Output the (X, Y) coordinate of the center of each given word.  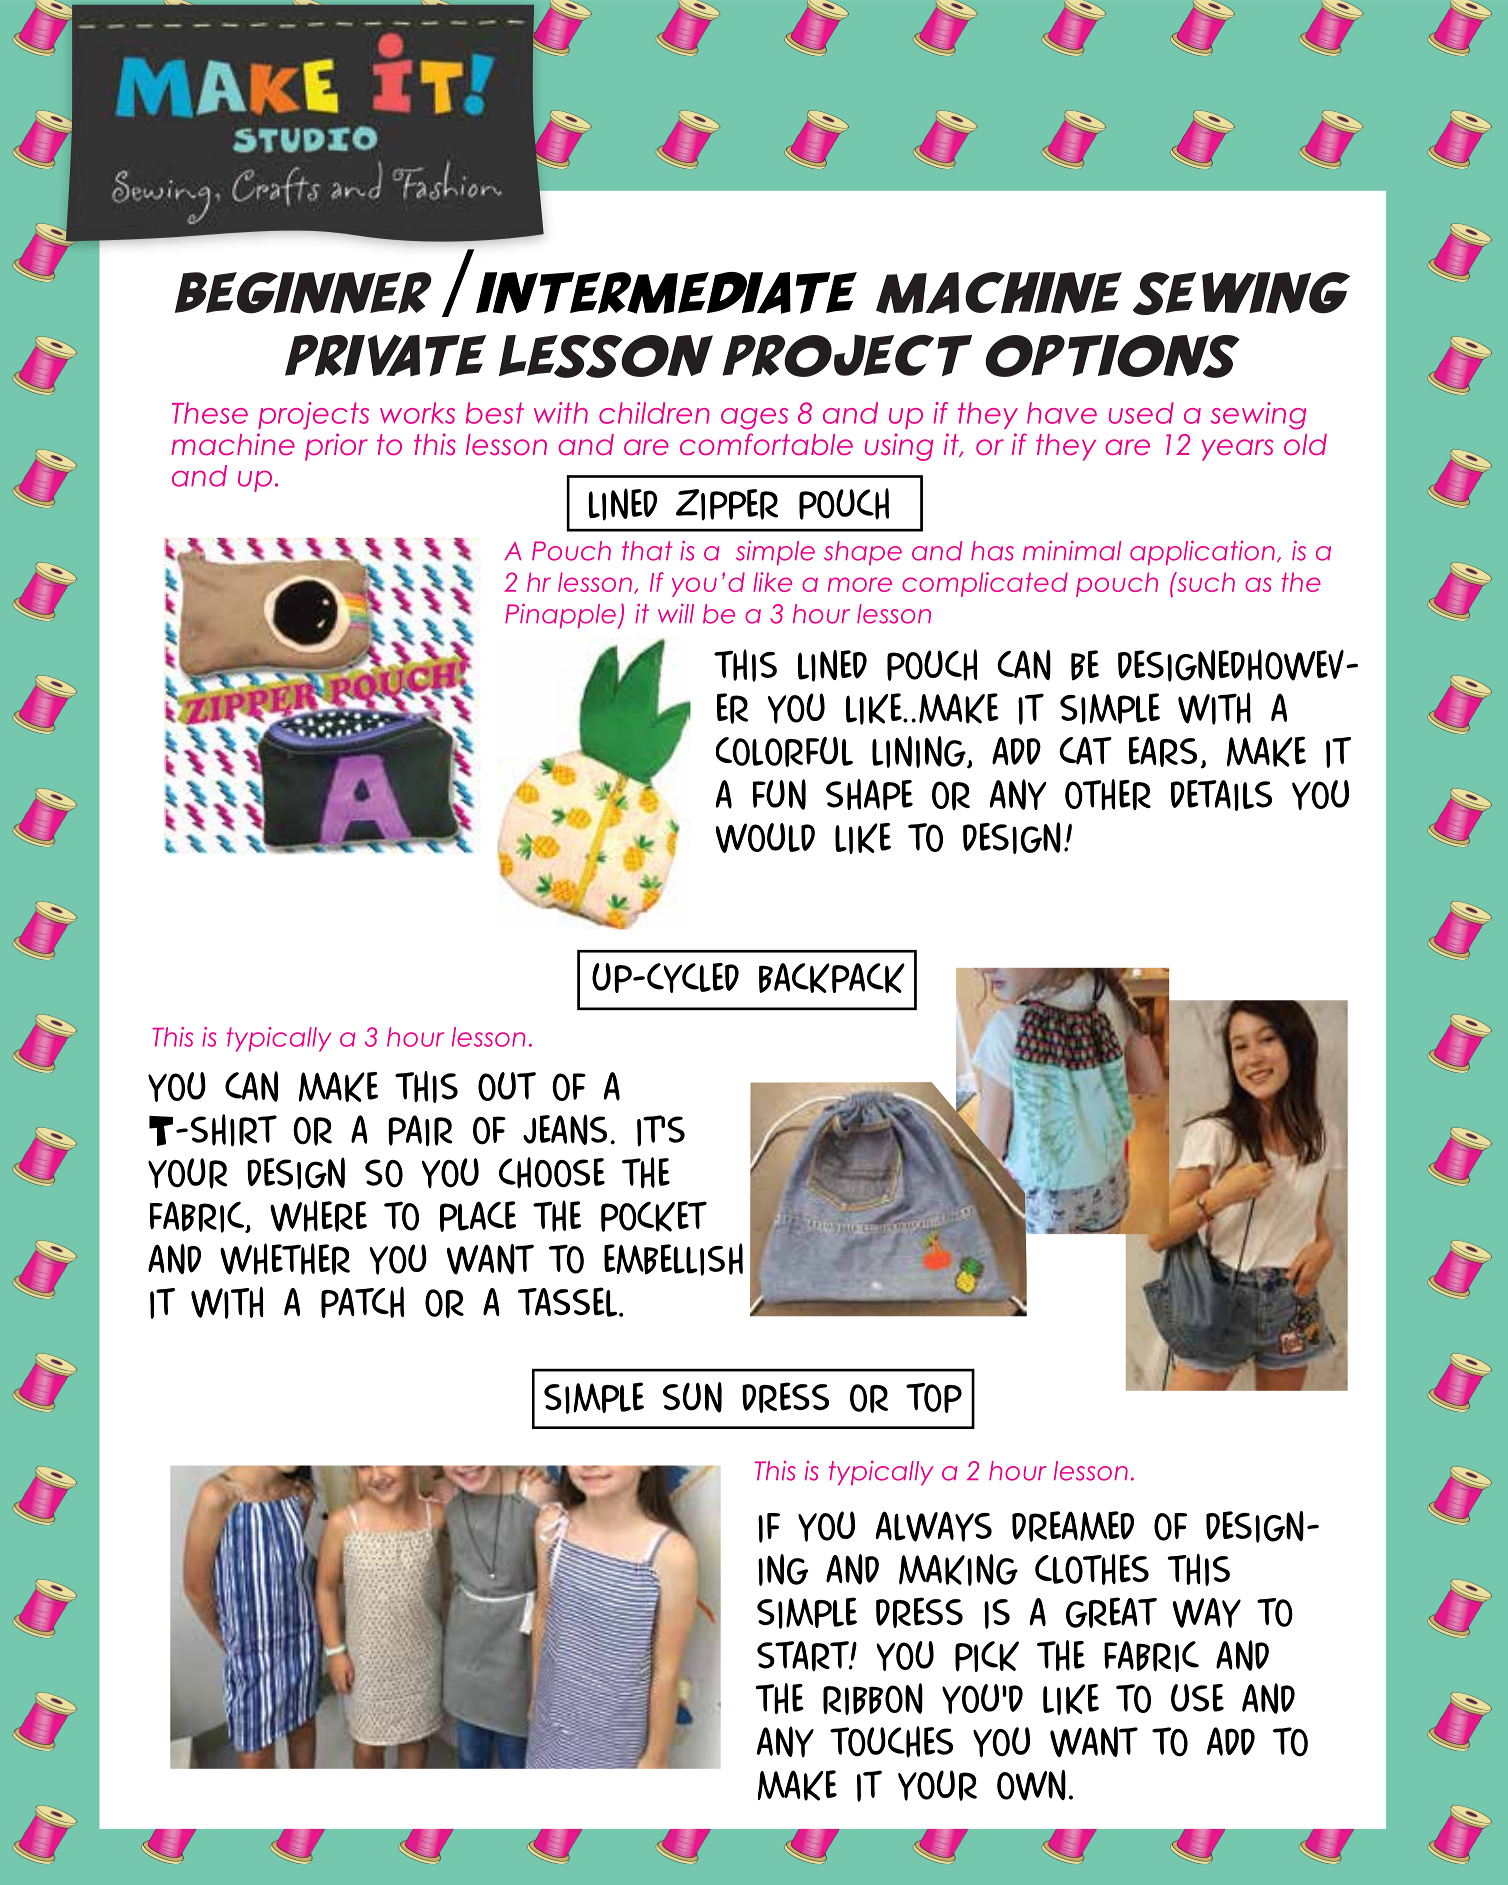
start (804, 1656)
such (1205, 582)
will (676, 613)
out (507, 1086)
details (1221, 795)
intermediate (666, 293)
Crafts (276, 186)
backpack (832, 978)
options (1112, 356)
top (934, 1398)
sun (692, 1397)
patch (362, 1302)
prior (336, 447)
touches (891, 1742)
